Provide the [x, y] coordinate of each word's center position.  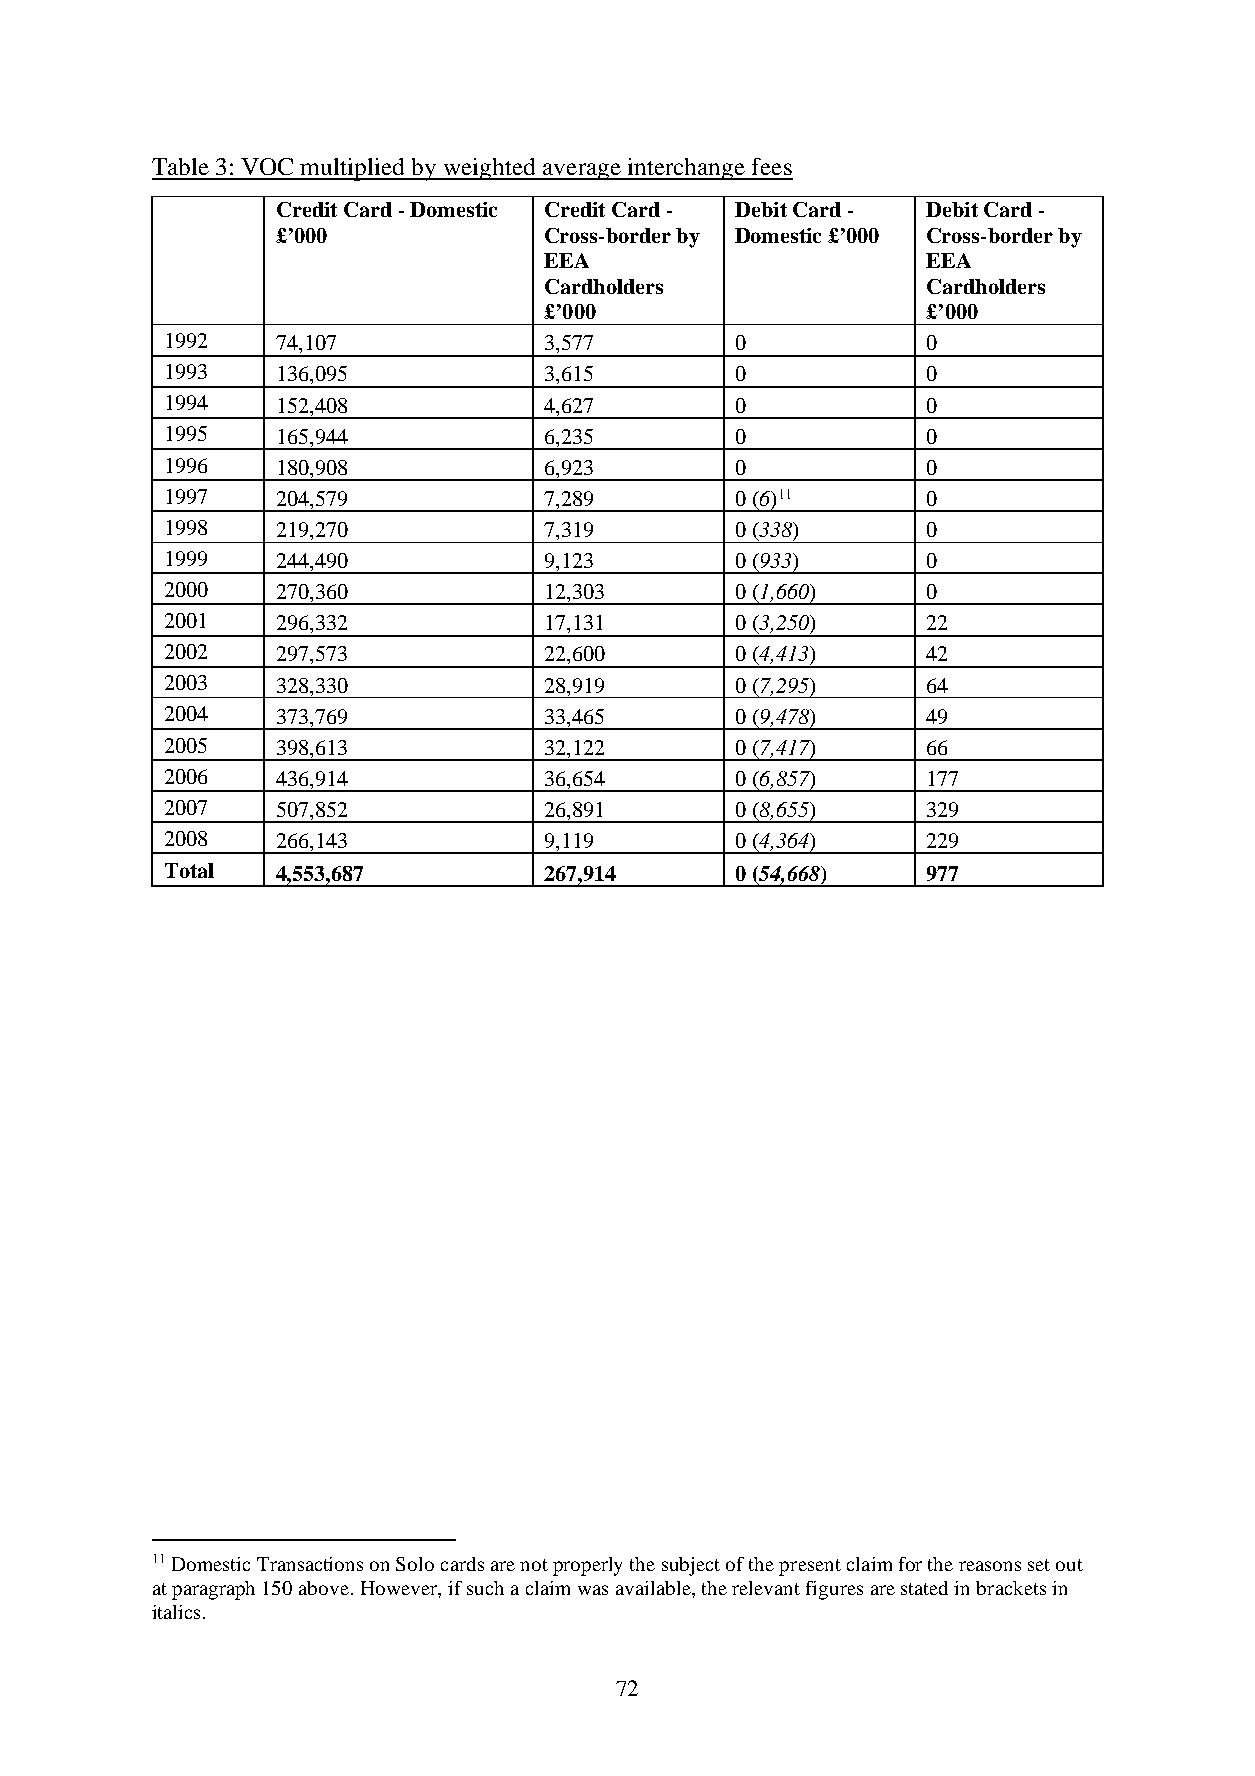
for [910, 1564]
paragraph [213, 1590]
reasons [990, 1566]
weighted [490, 169]
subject [691, 1566]
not [534, 1565]
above [324, 1588]
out [1069, 1565]
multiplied [353, 169]
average [582, 171]
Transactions [310, 1564]
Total [189, 870]
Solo [415, 1564]
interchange [686, 169]
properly [587, 1566]
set [1039, 1565]
